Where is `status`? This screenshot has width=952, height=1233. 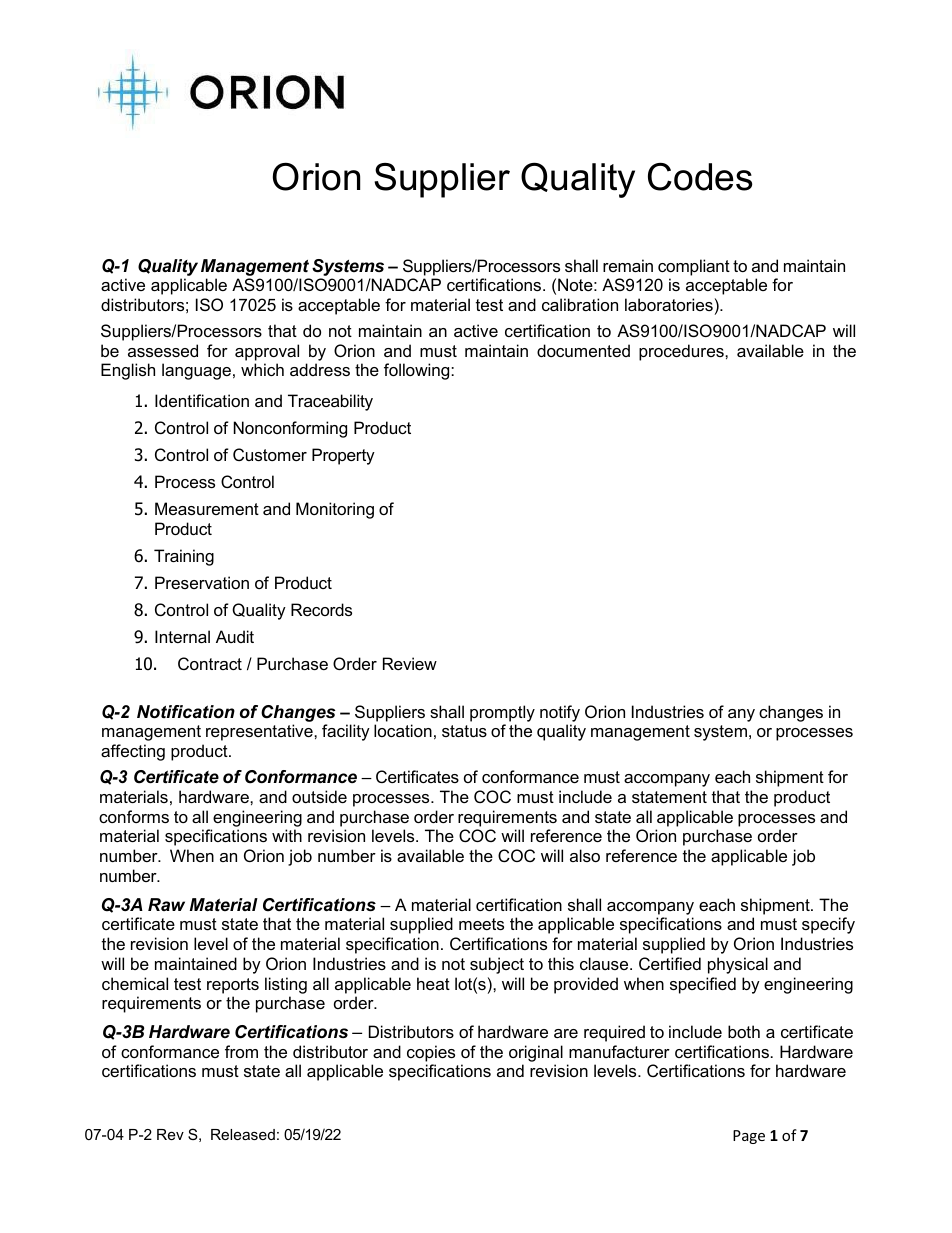 status is located at coordinates (464, 731).
